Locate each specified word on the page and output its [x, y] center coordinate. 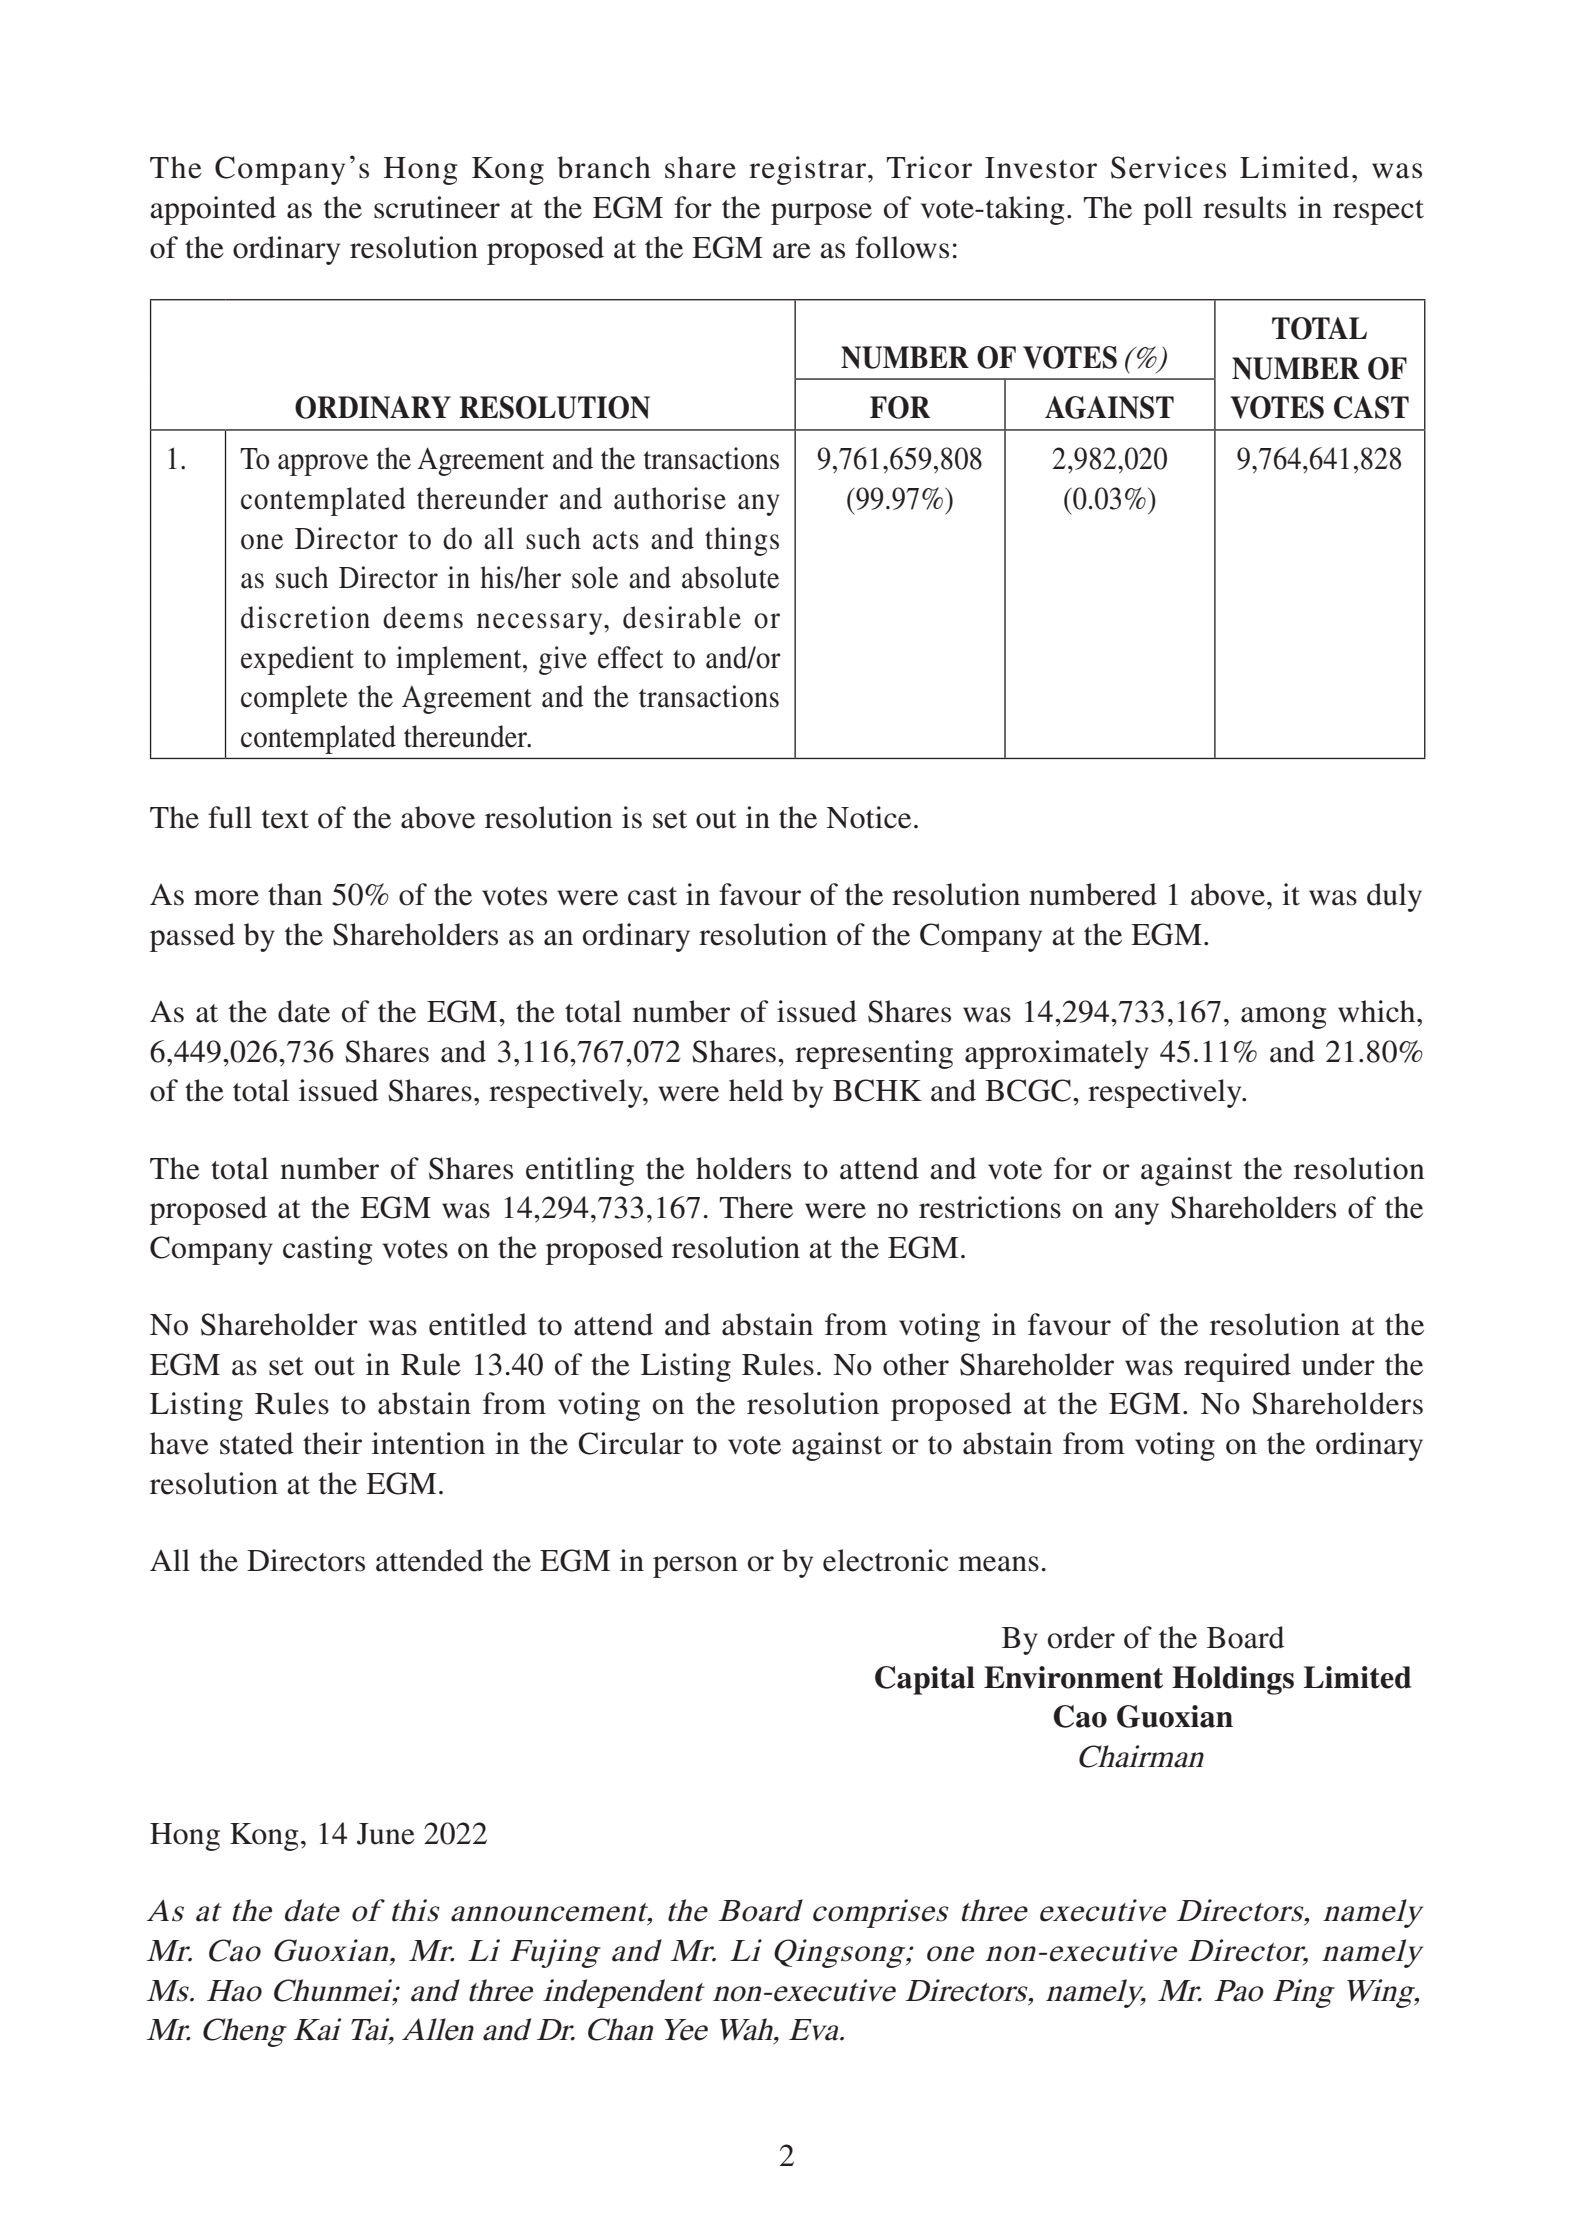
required [1237, 1367]
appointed [213, 210]
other [916, 1364]
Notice [868, 817]
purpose [821, 214]
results [1244, 207]
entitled [478, 1324]
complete [294, 699]
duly [1394, 897]
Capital [925, 1680]
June [386, 1834]
